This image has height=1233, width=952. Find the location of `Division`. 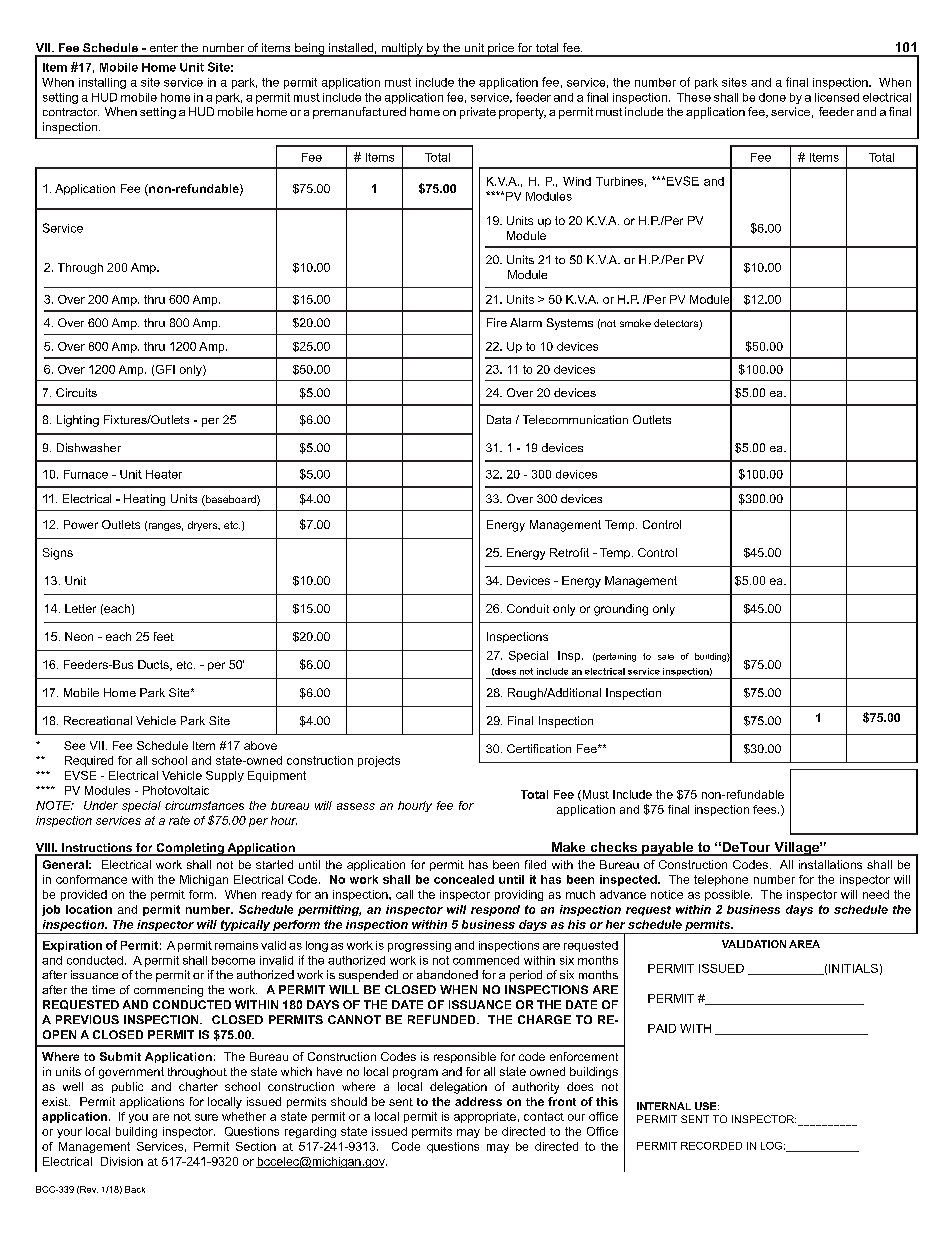

Division is located at coordinates (122, 1161).
